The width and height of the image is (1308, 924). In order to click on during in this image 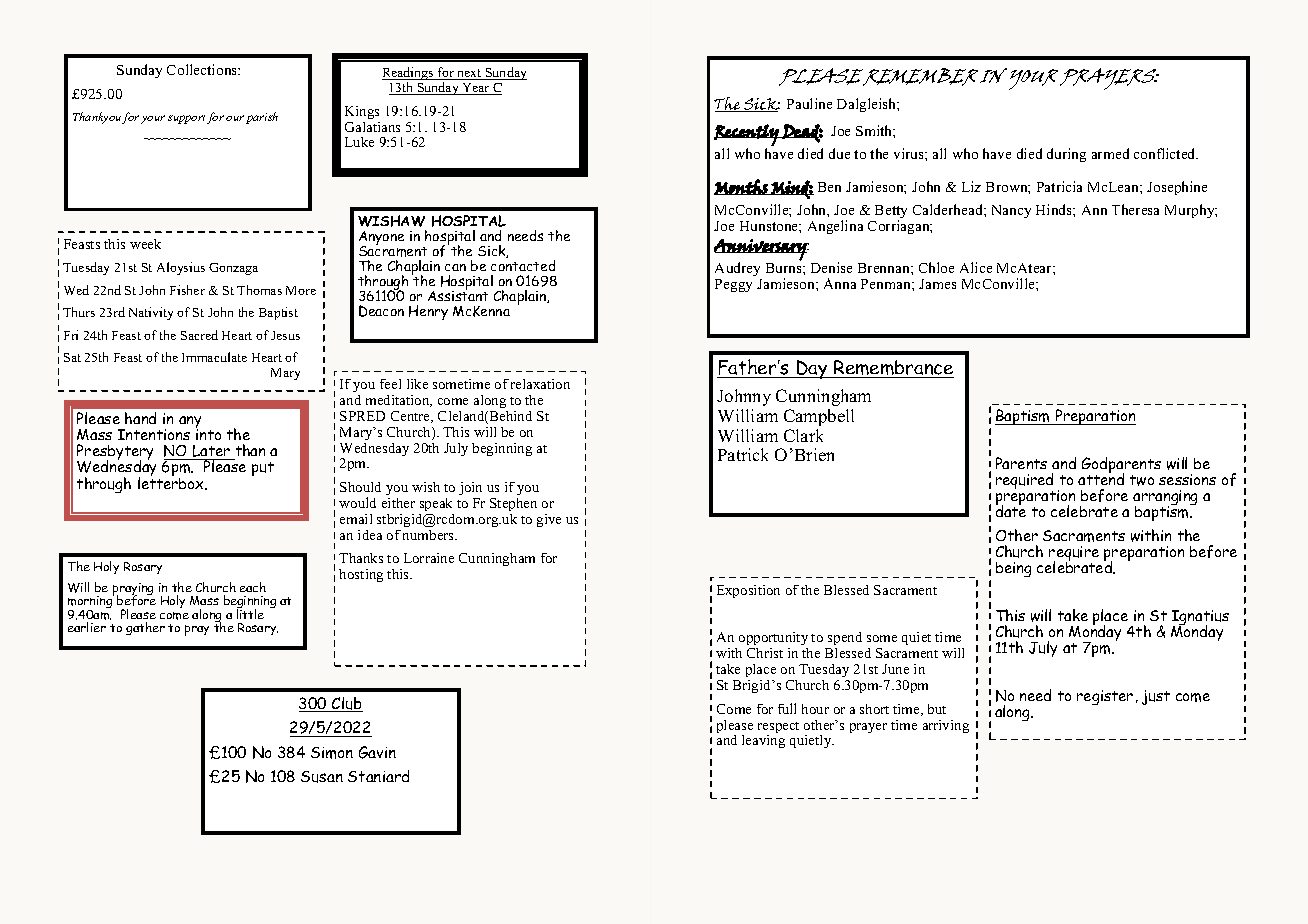, I will do `click(1066, 155)`.
